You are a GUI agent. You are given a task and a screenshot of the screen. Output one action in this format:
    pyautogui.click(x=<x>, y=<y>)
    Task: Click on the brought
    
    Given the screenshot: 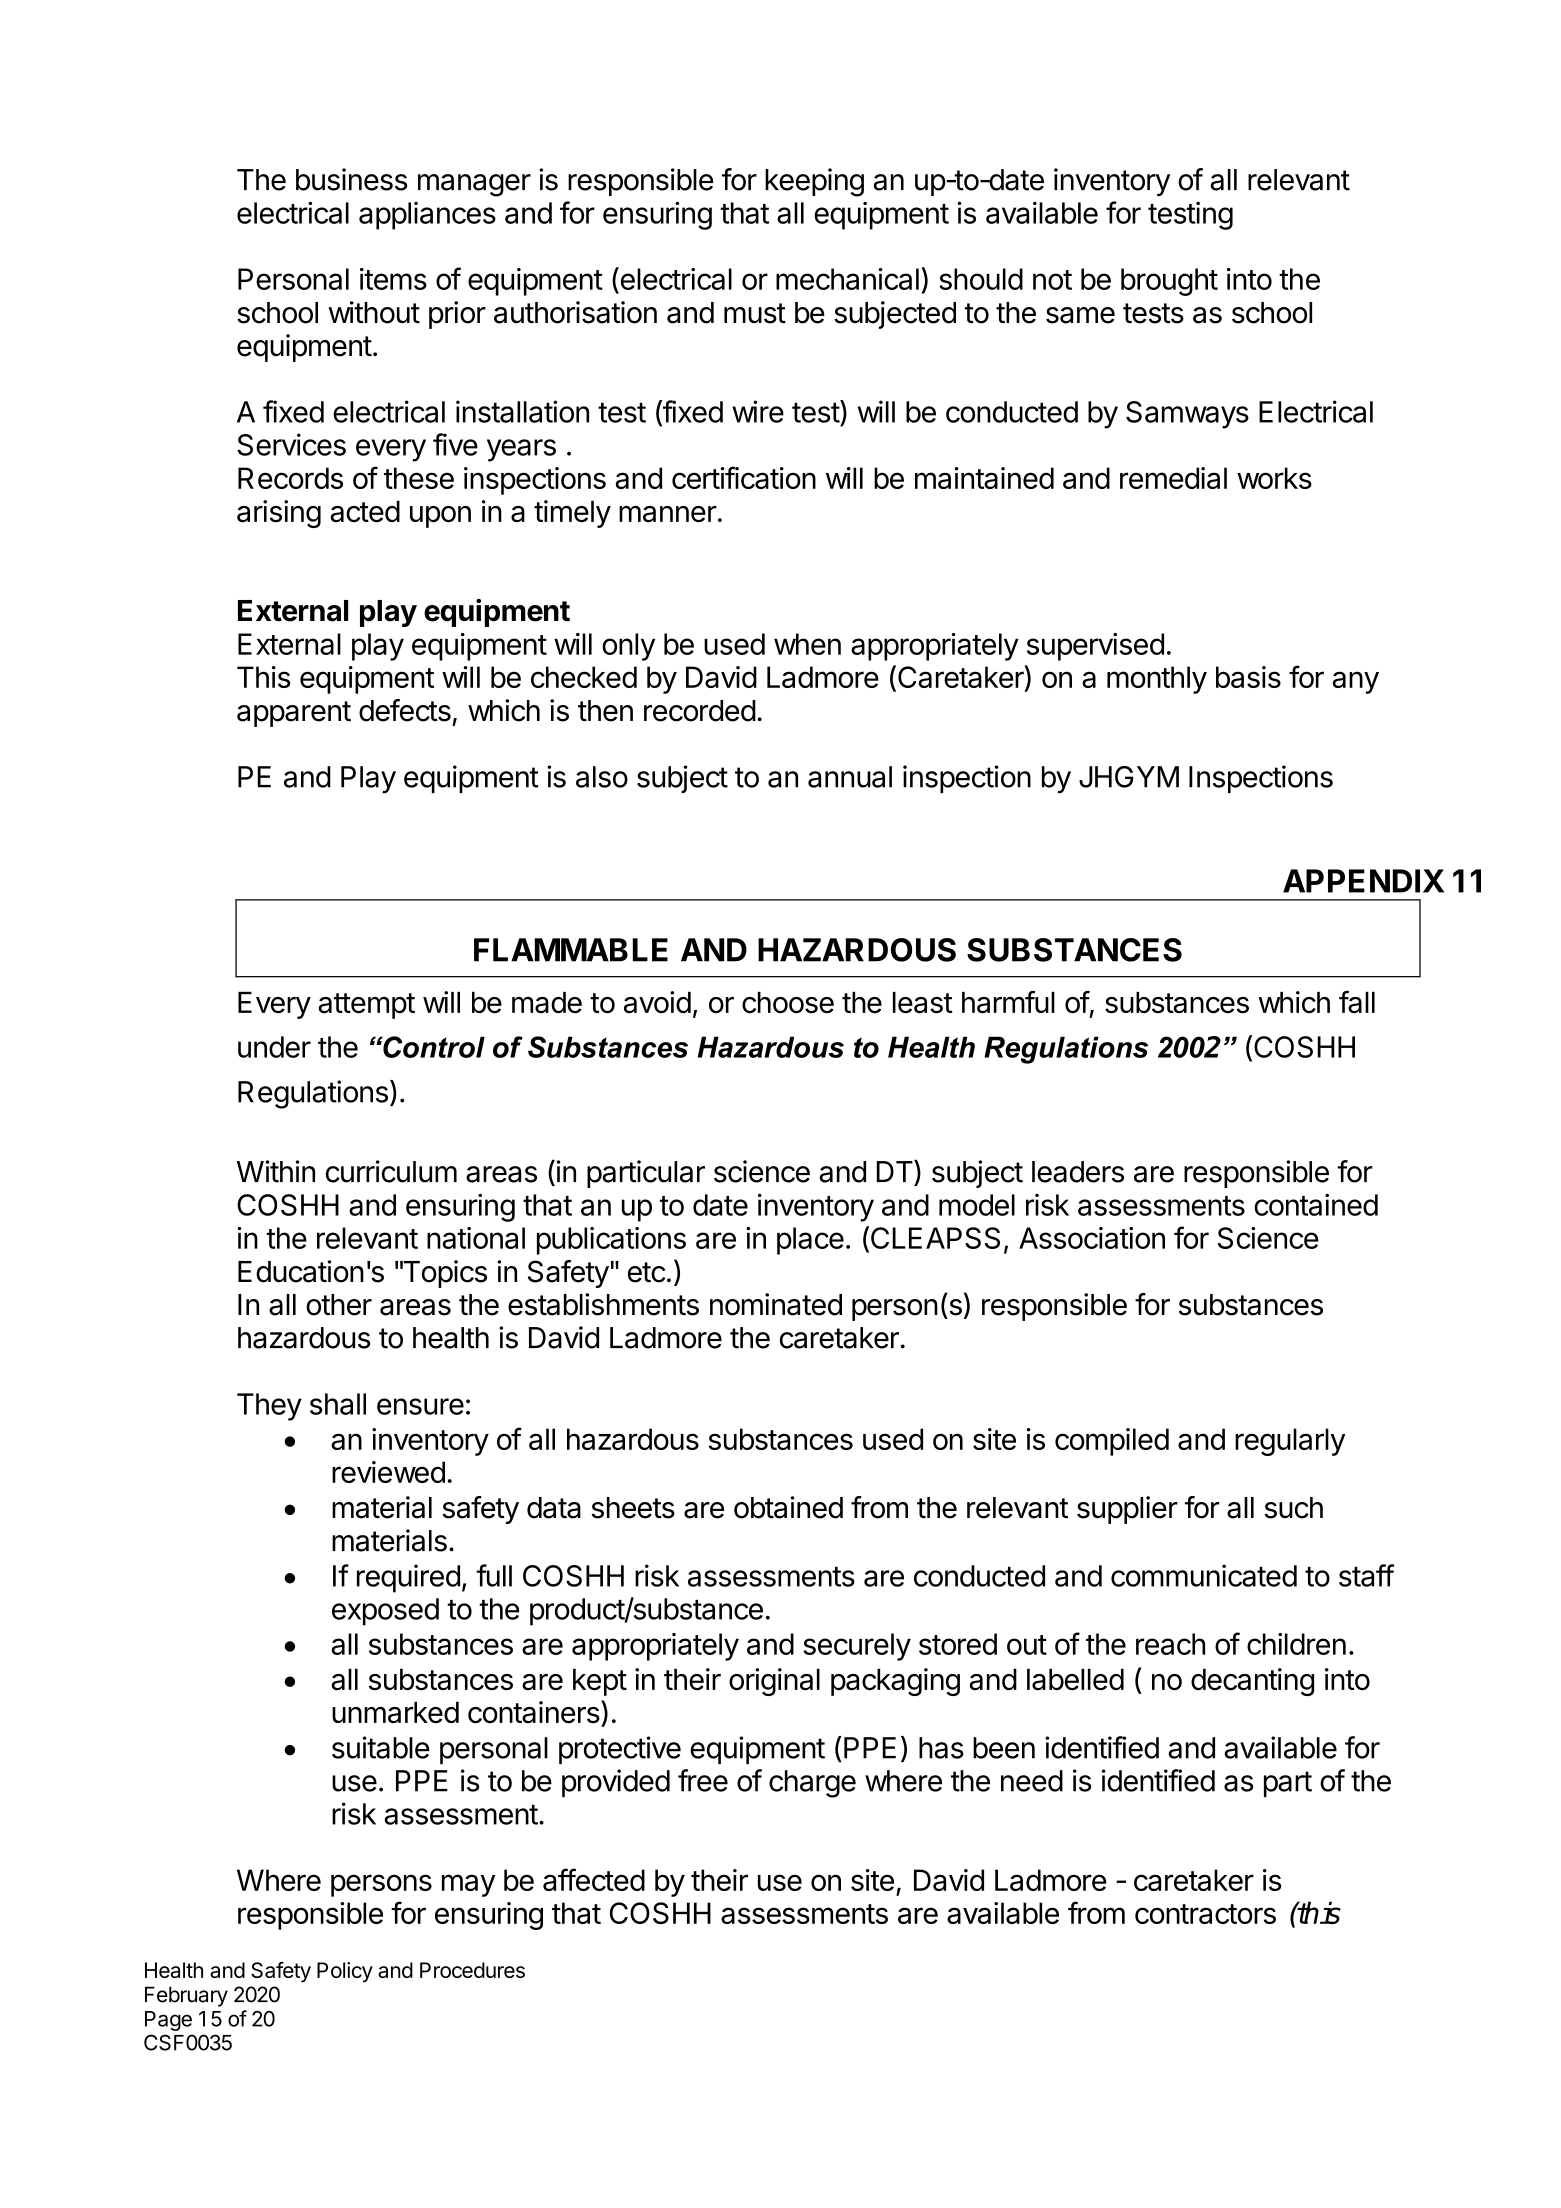 What is the action you would take?
    pyautogui.click(x=1169, y=282)
